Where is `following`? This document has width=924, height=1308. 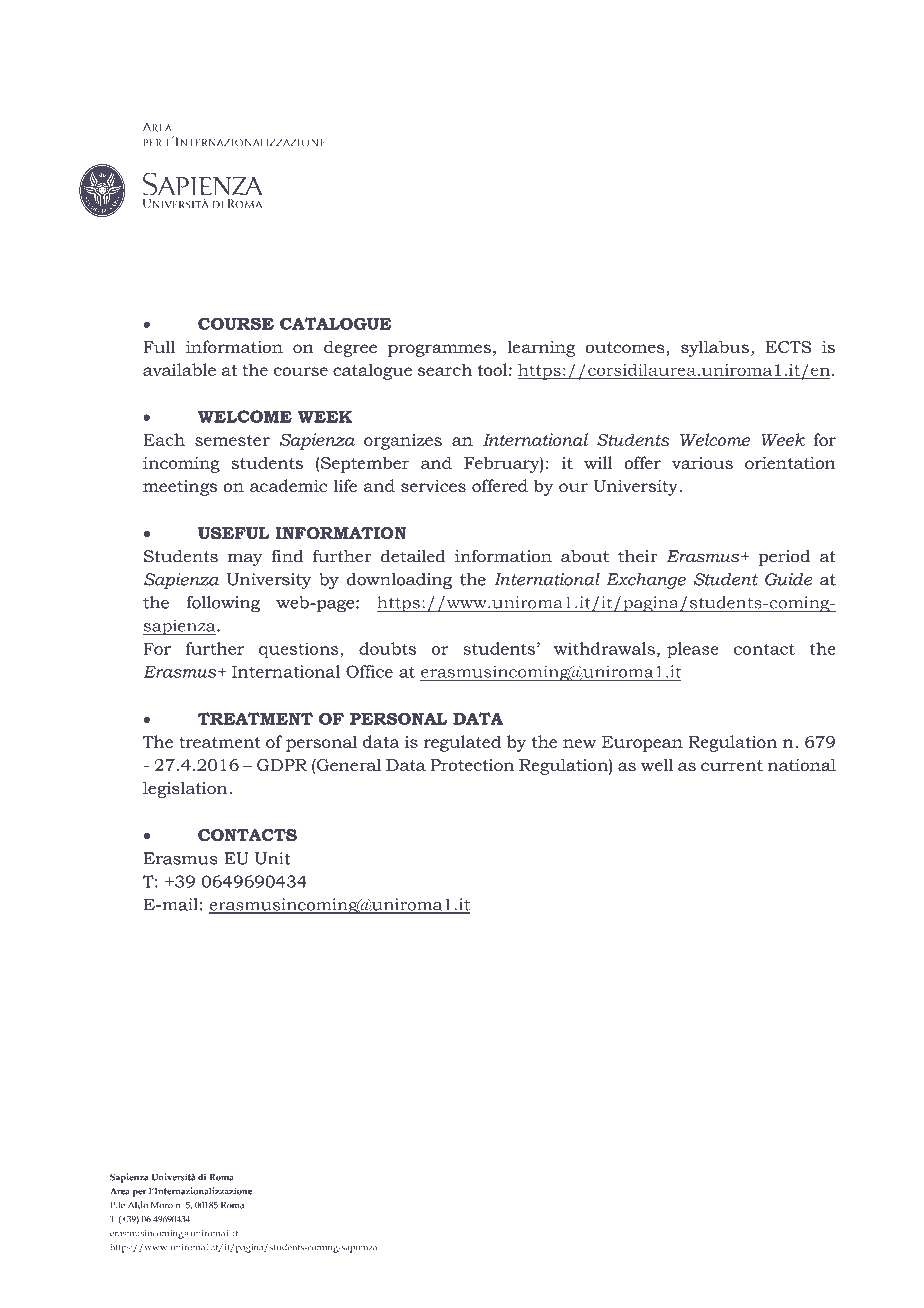 following is located at coordinates (223, 604).
